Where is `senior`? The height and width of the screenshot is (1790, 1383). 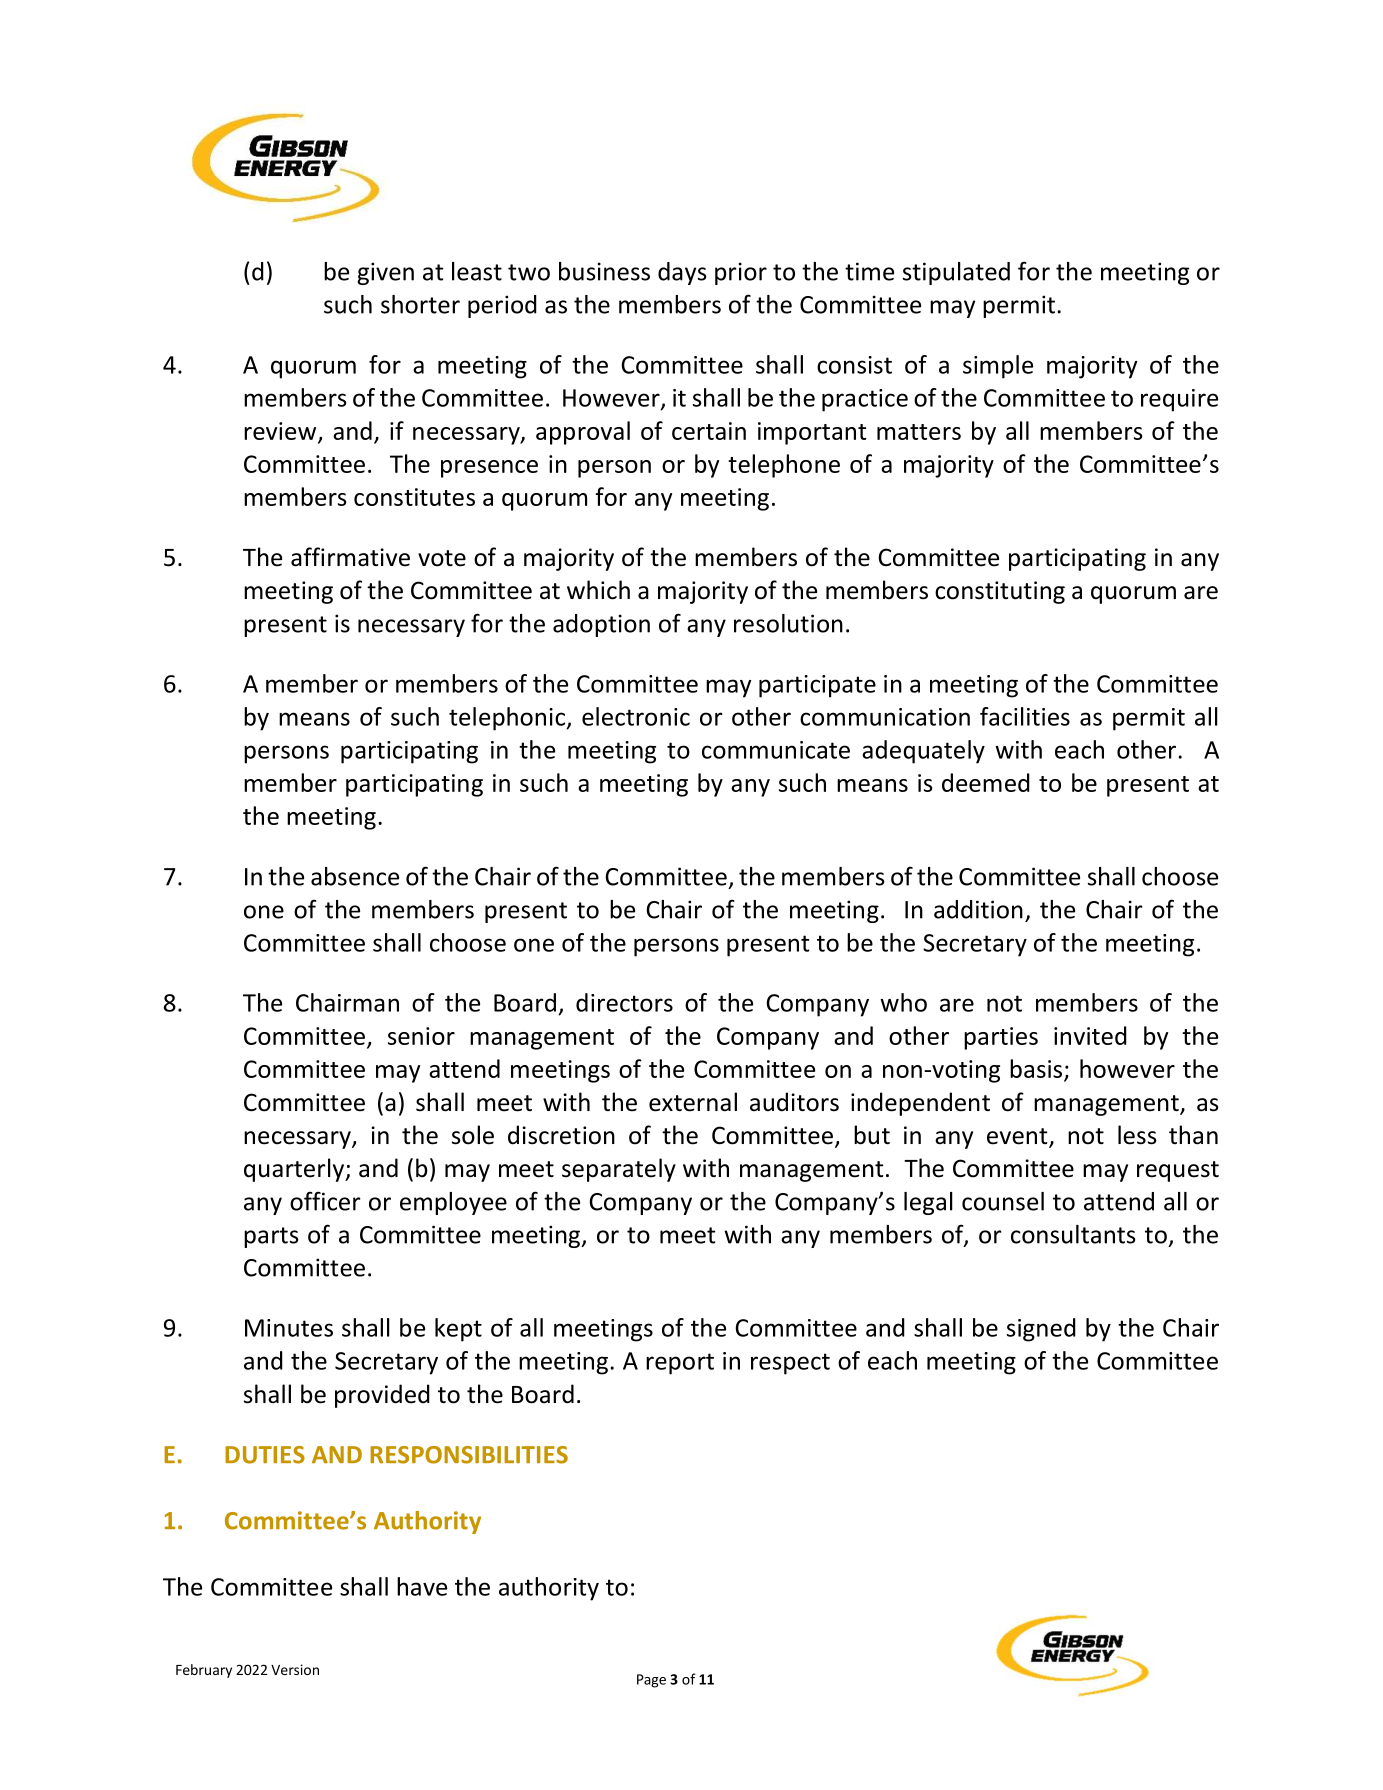
senior is located at coordinates (421, 1036).
